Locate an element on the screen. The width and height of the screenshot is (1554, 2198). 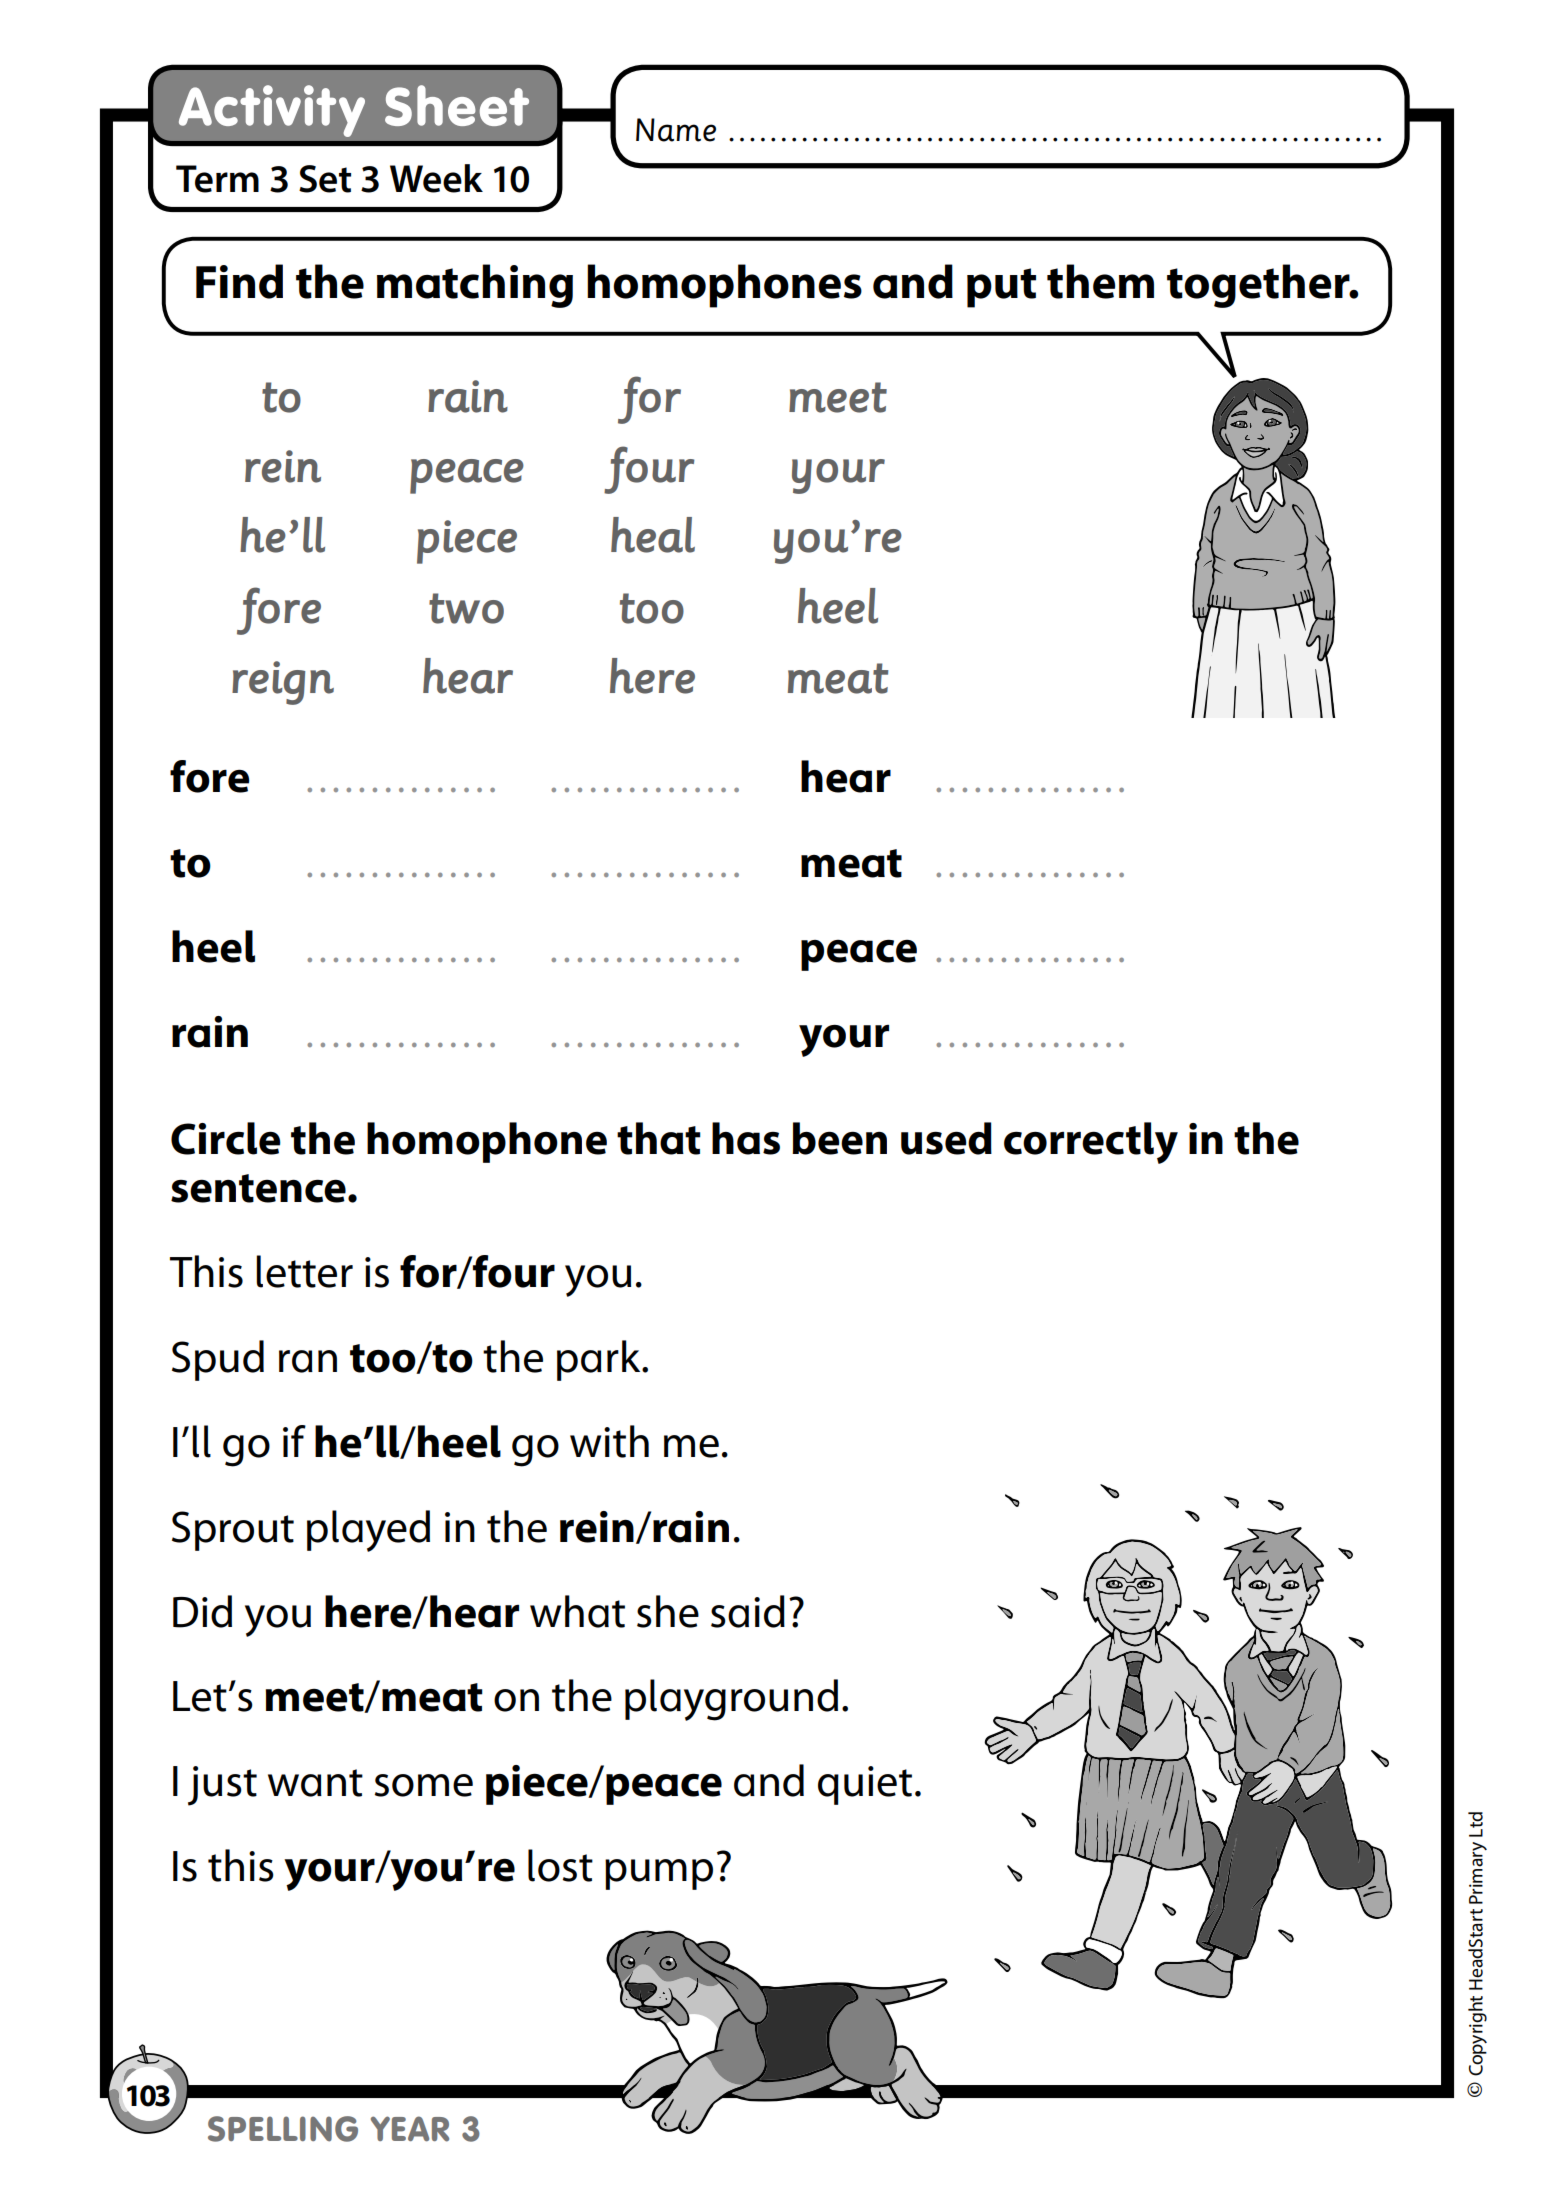
with is located at coordinates (609, 1441).
